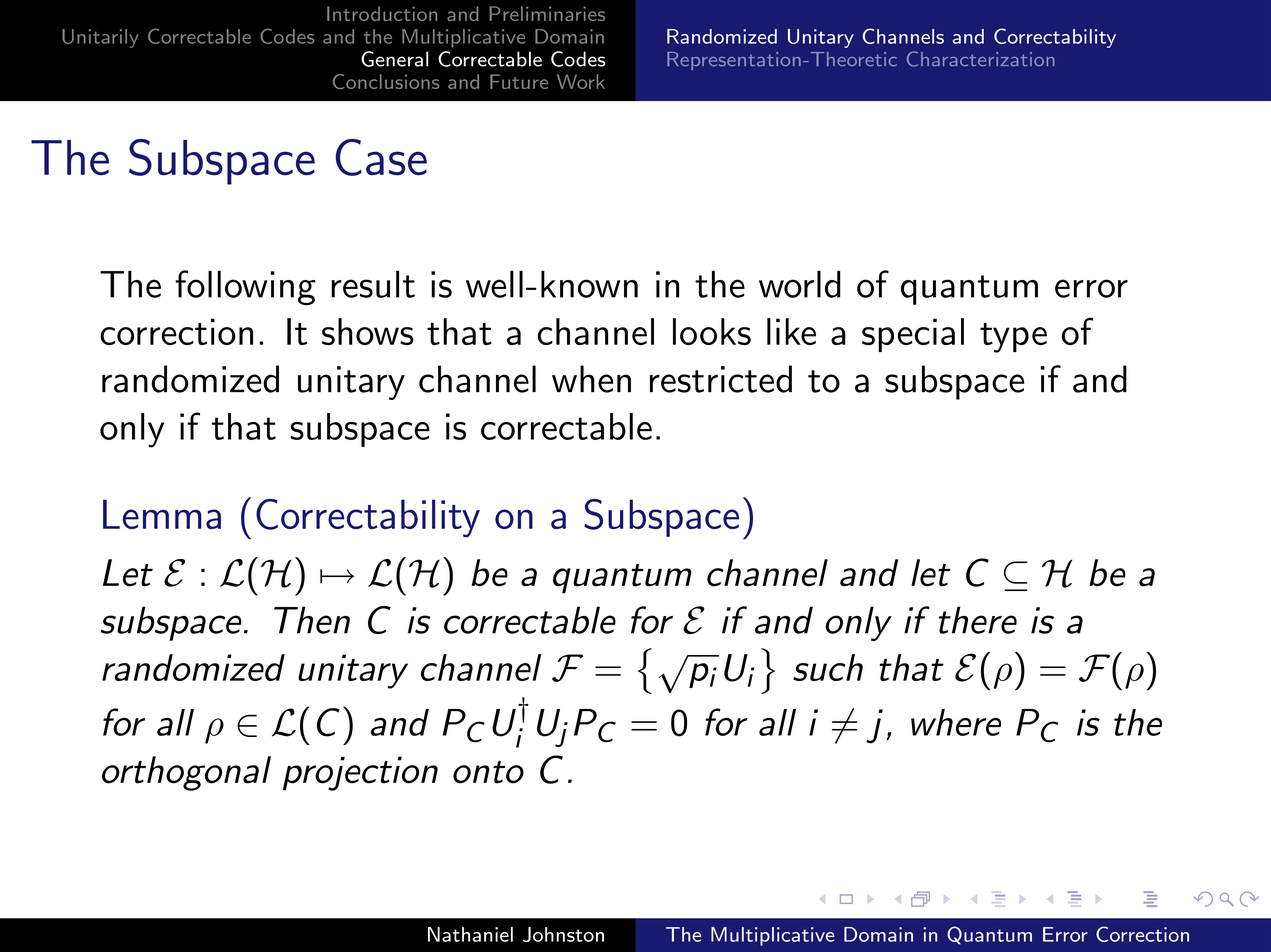 The image size is (1271, 952). I want to click on Johnston, so click(563, 934).
